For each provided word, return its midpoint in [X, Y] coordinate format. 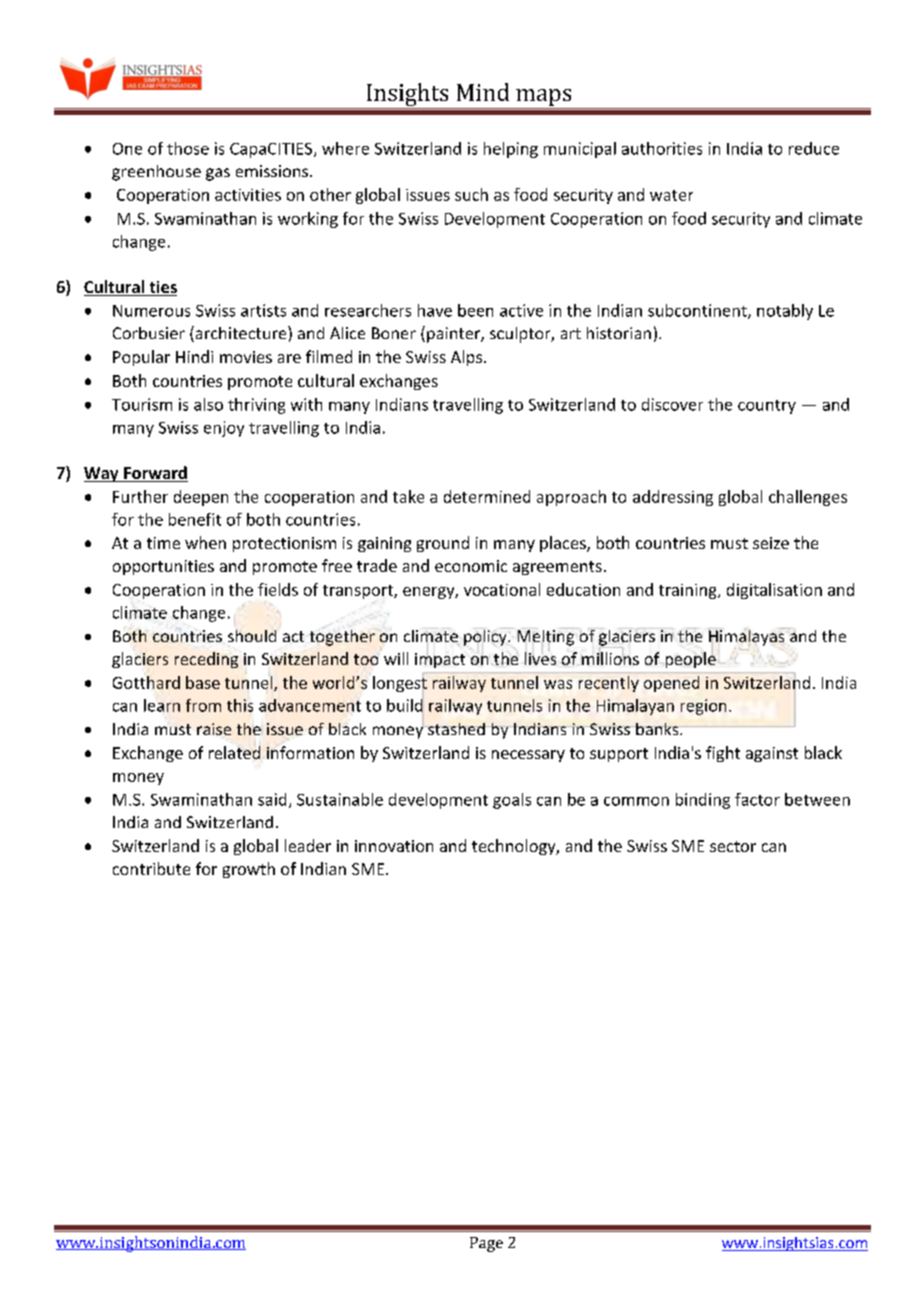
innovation [394, 846]
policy [486, 638]
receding [206, 660]
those [188, 148]
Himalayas [747, 638]
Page [486, 1244]
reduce [814, 148]
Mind [483, 92]
